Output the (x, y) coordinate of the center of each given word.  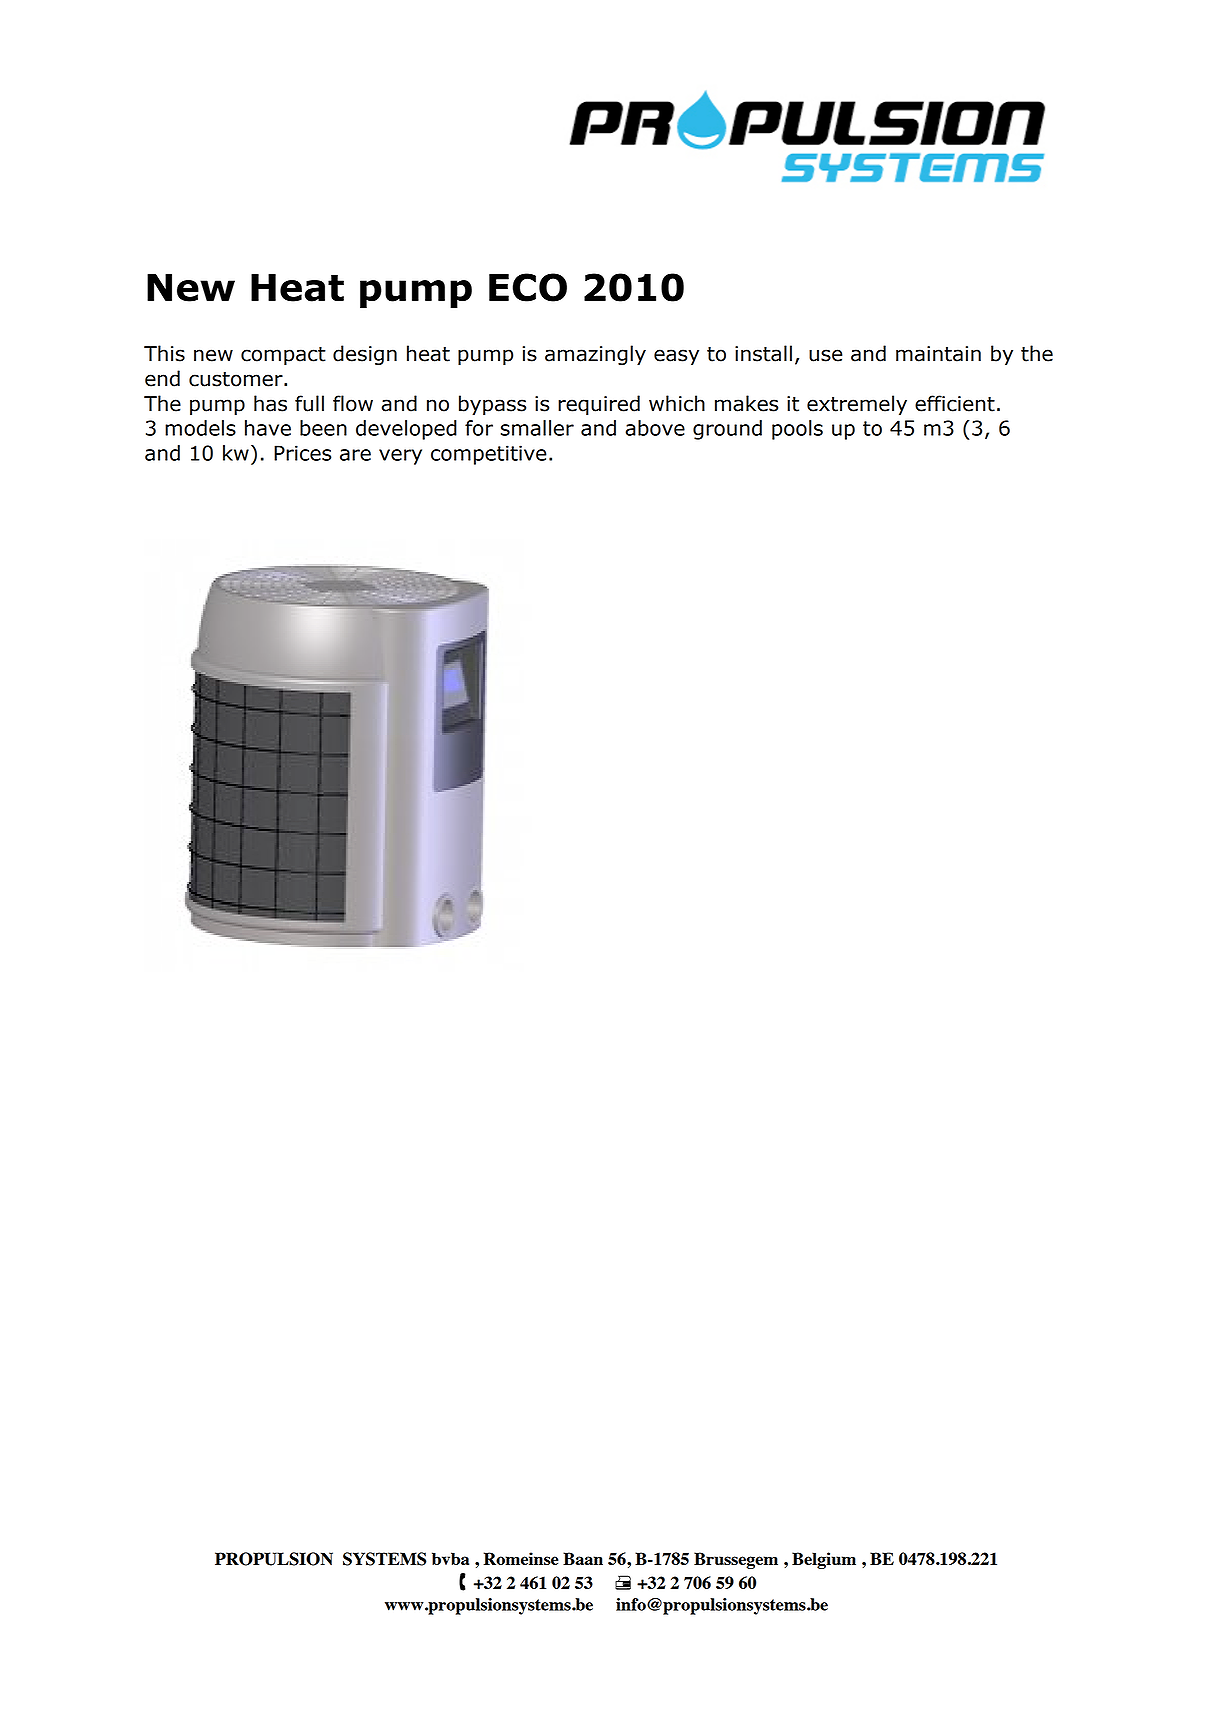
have (268, 428)
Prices (302, 453)
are (355, 455)
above (655, 428)
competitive (489, 455)
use (825, 355)
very (400, 457)
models (200, 428)
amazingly (595, 355)
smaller (537, 428)
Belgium (824, 1560)
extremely (857, 405)
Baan (583, 1558)
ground (727, 430)
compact (283, 356)
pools (797, 430)
